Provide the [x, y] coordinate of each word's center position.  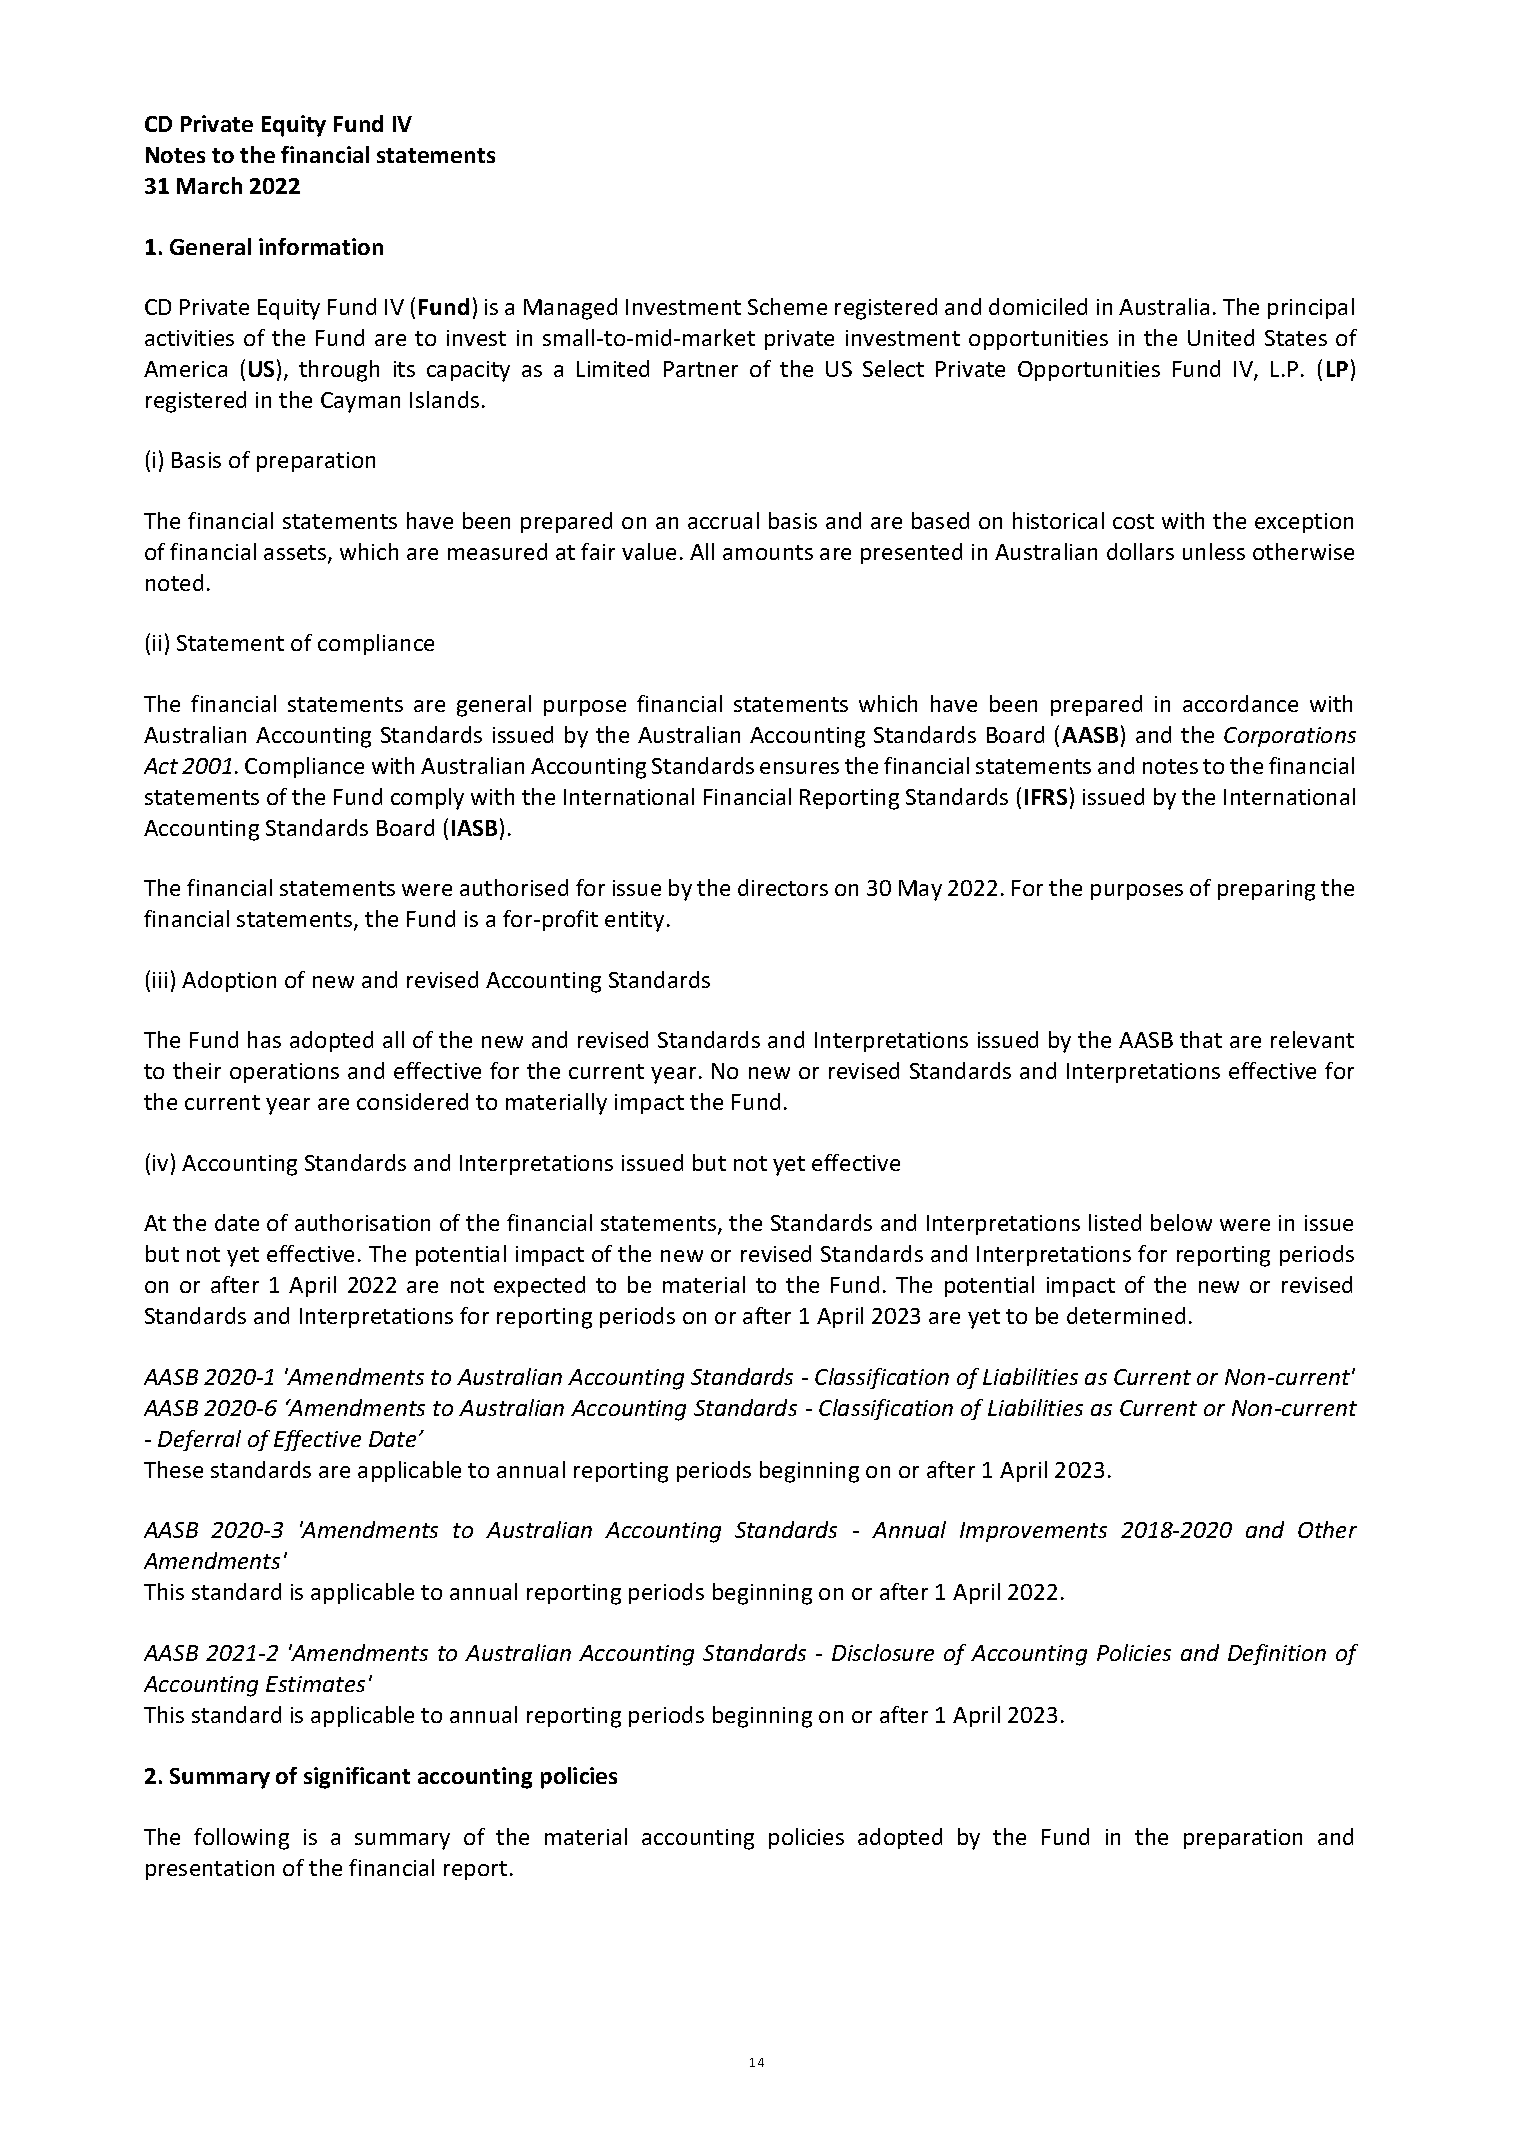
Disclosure [883, 1652]
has [264, 1039]
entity [634, 921]
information [321, 246]
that [1201, 1039]
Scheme [787, 306]
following [241, 1839]
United [1221, 337]
